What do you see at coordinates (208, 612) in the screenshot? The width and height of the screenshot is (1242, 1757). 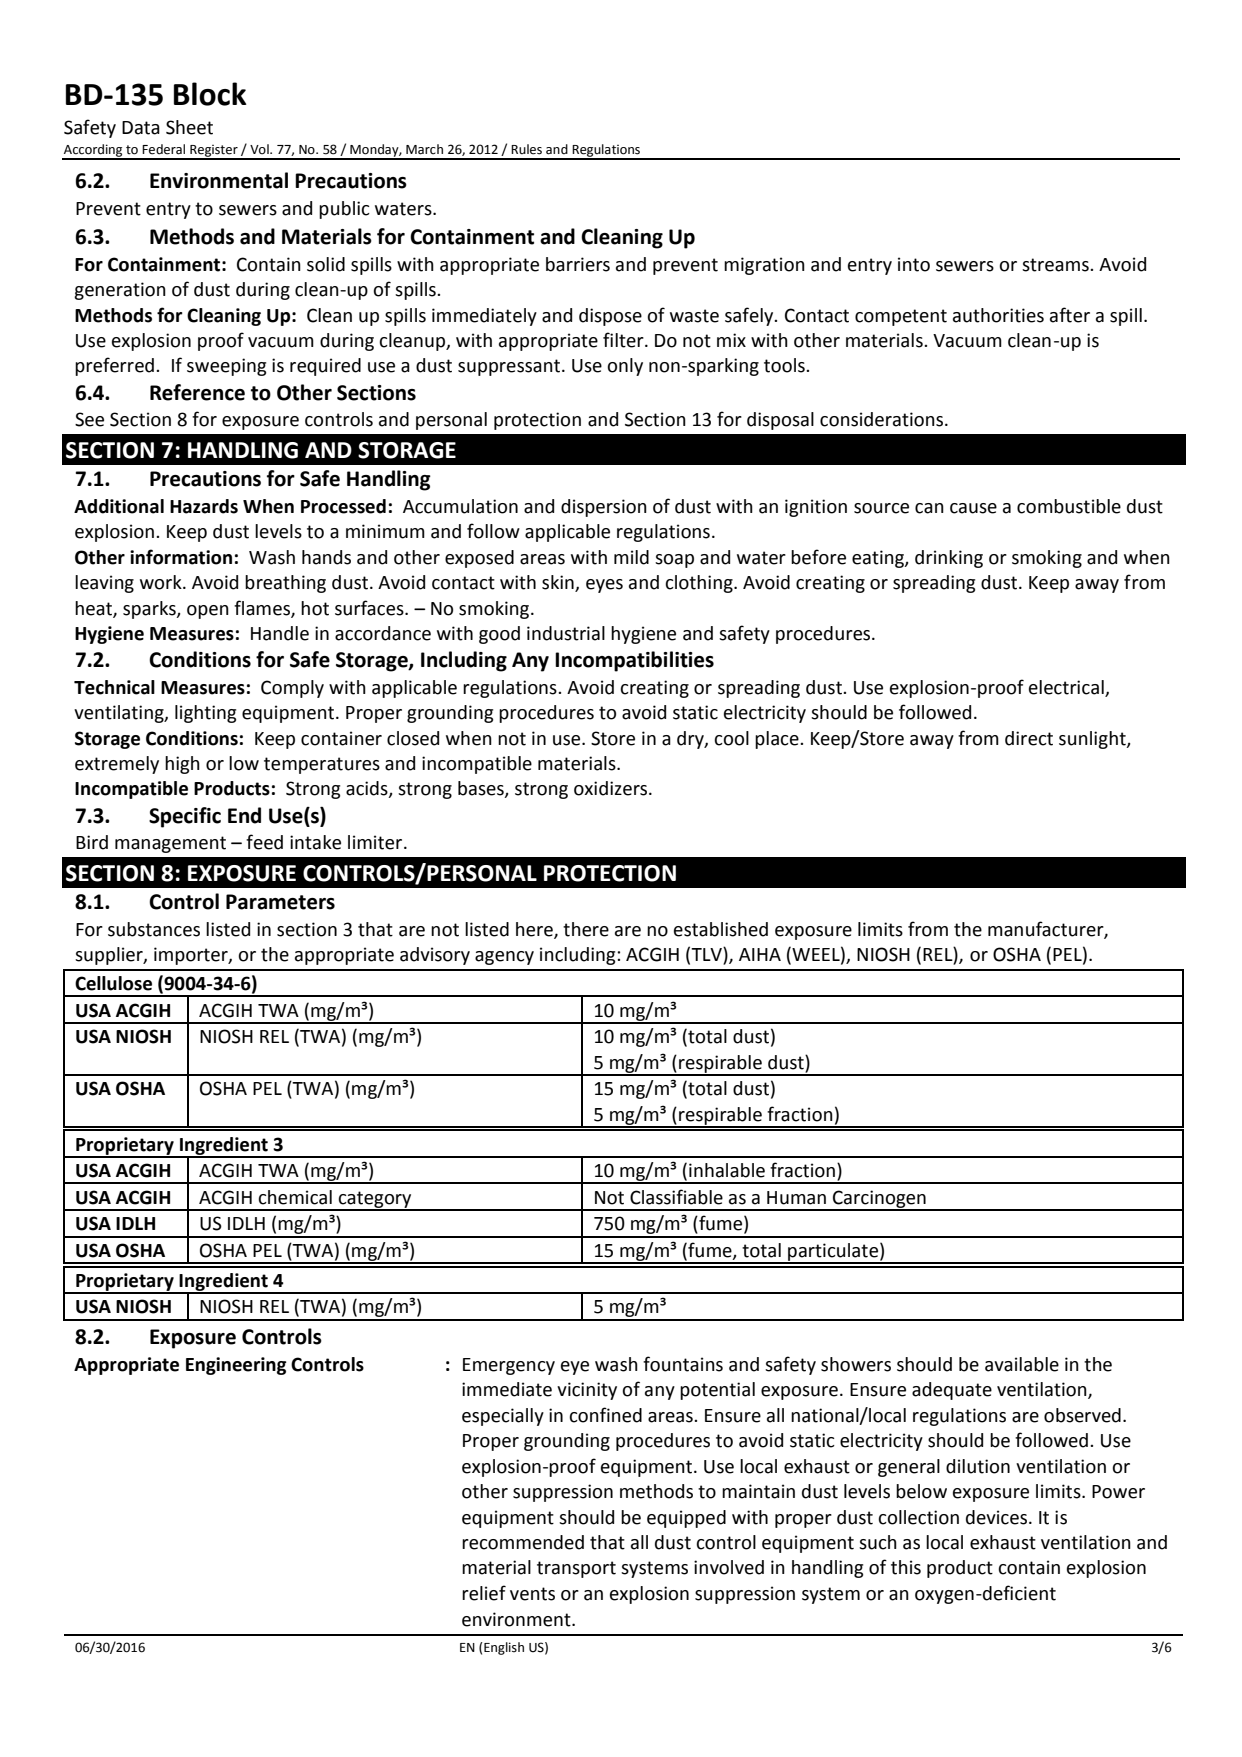 I see `open` at bounding box center [208, 612].
